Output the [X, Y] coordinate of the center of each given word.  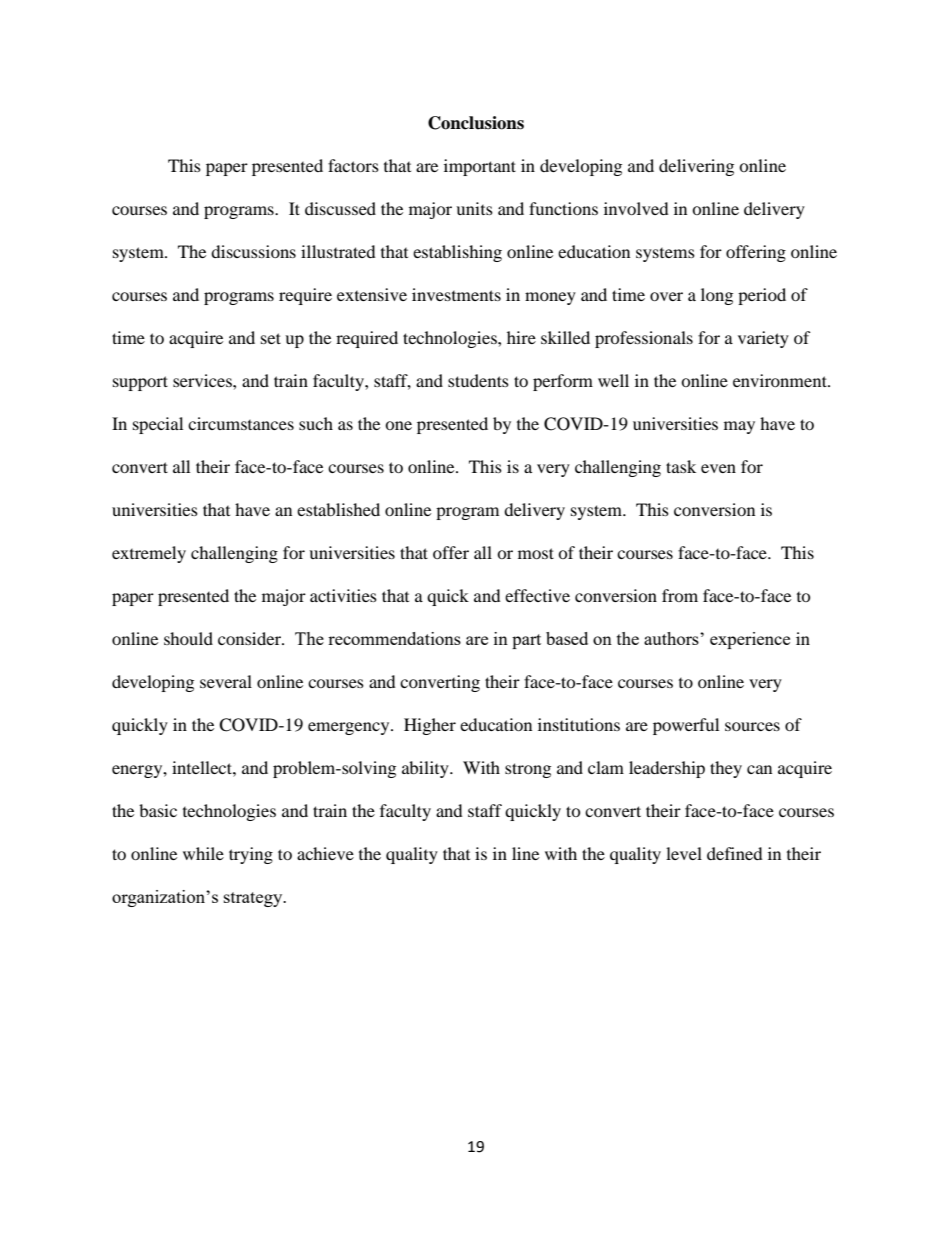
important [480, 167]
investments [456, 294]
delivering [696, 167]
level [684, 853]
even [718, 468]
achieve [325, 853]
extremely [149, 554]
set [271, 338]
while [203, 853]
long [717, 296]
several [226, 681]
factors [353, 165]
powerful [686, 726]
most [536, 553]
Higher [430, 726]
